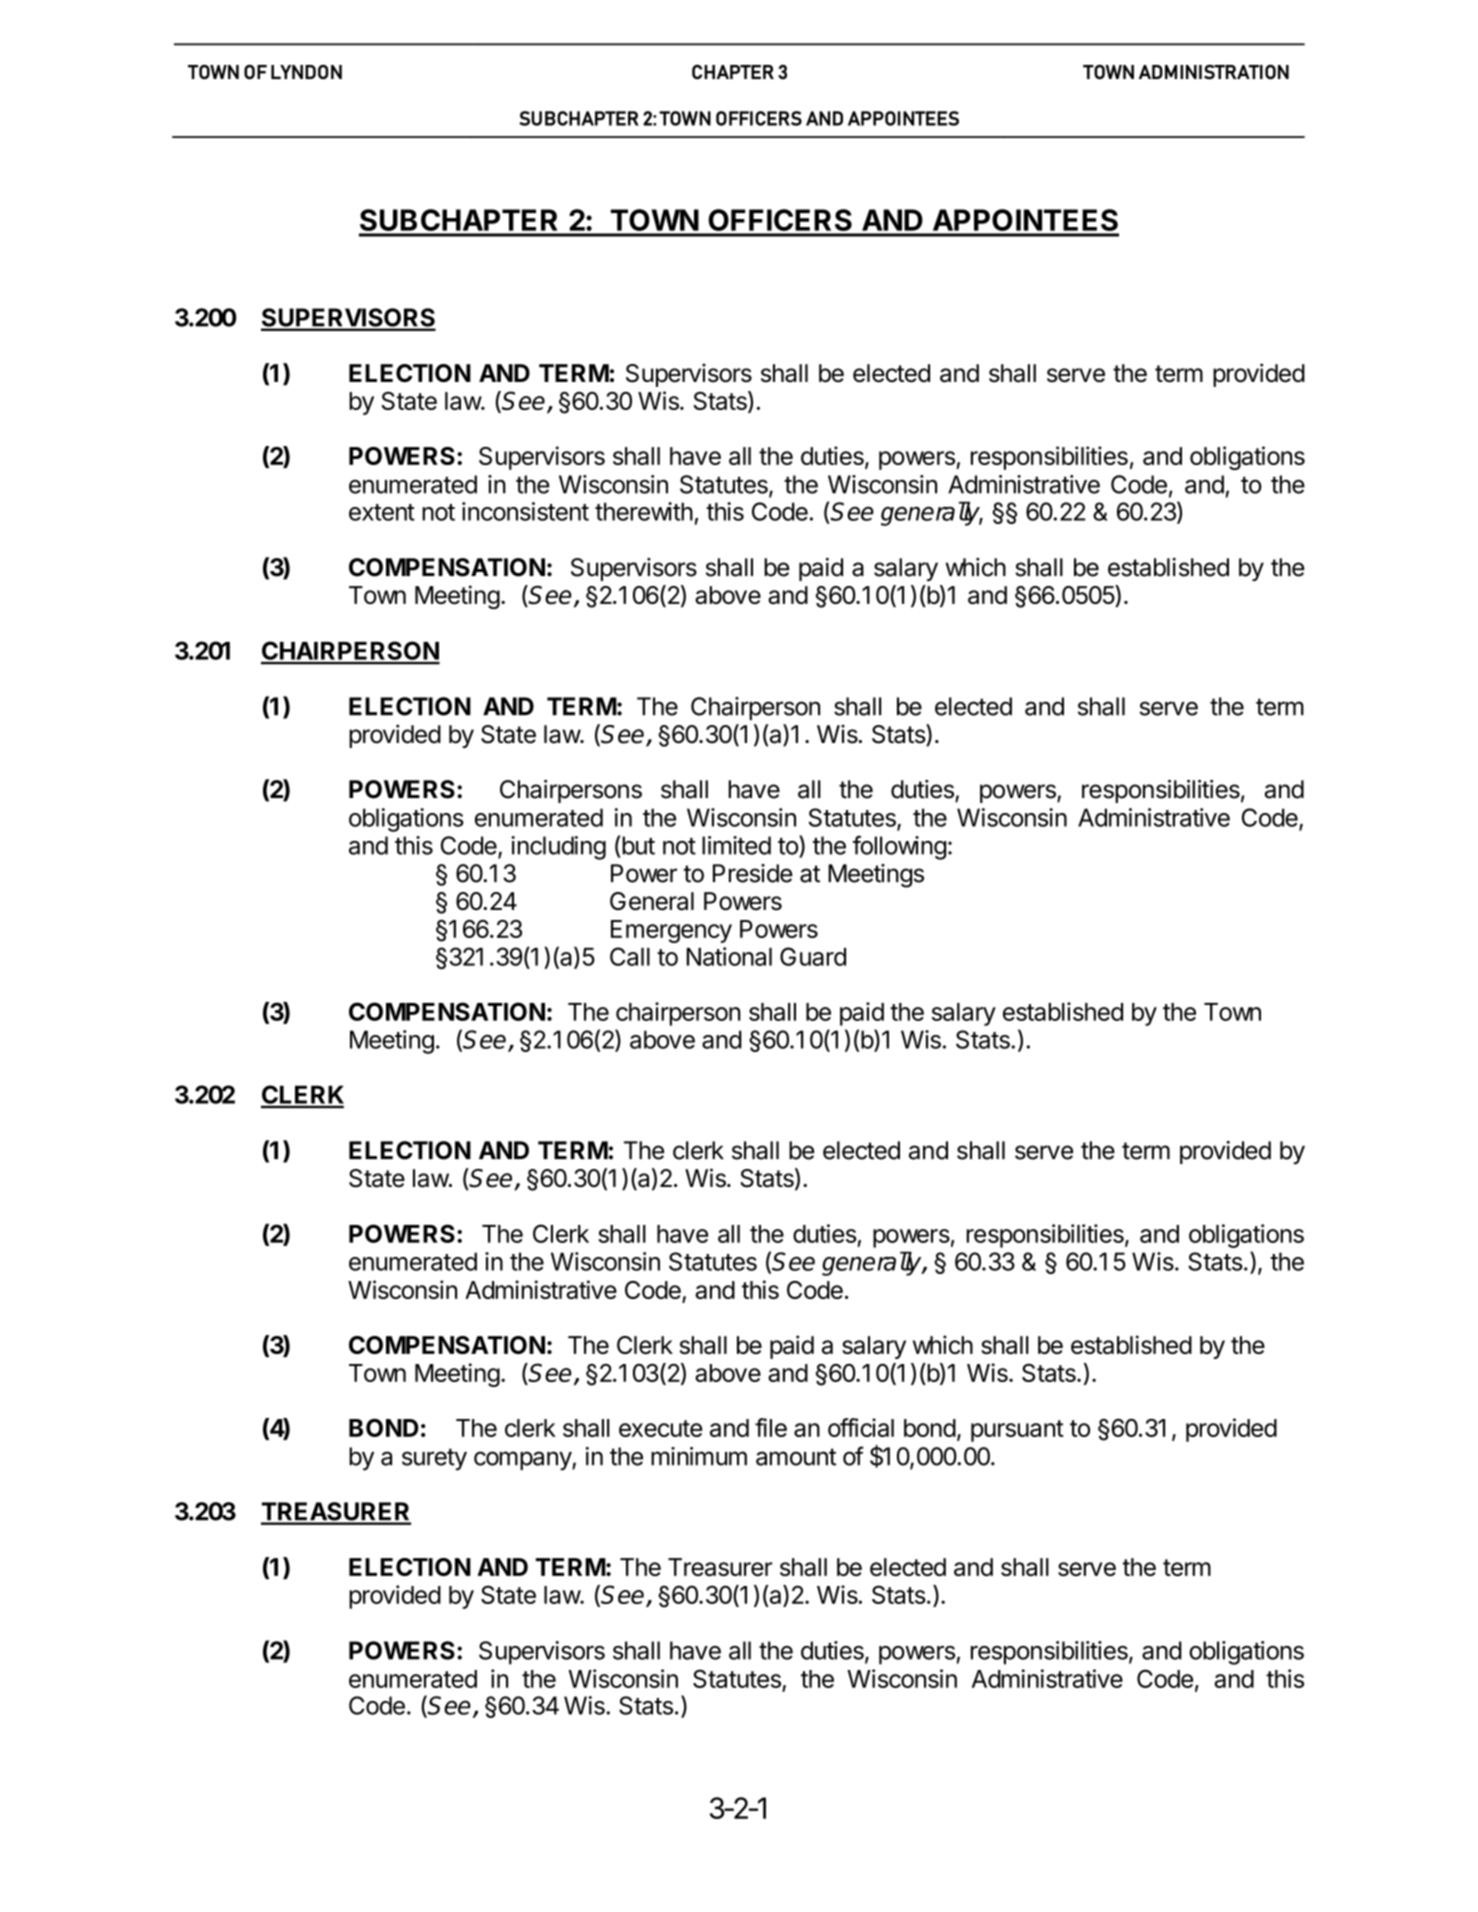 Image resolution: width=1478 pixels, height=1912 pixels. What do you see at coordinates (729, 956) in the page?
I see `National` at bounding box center [729, 956].
